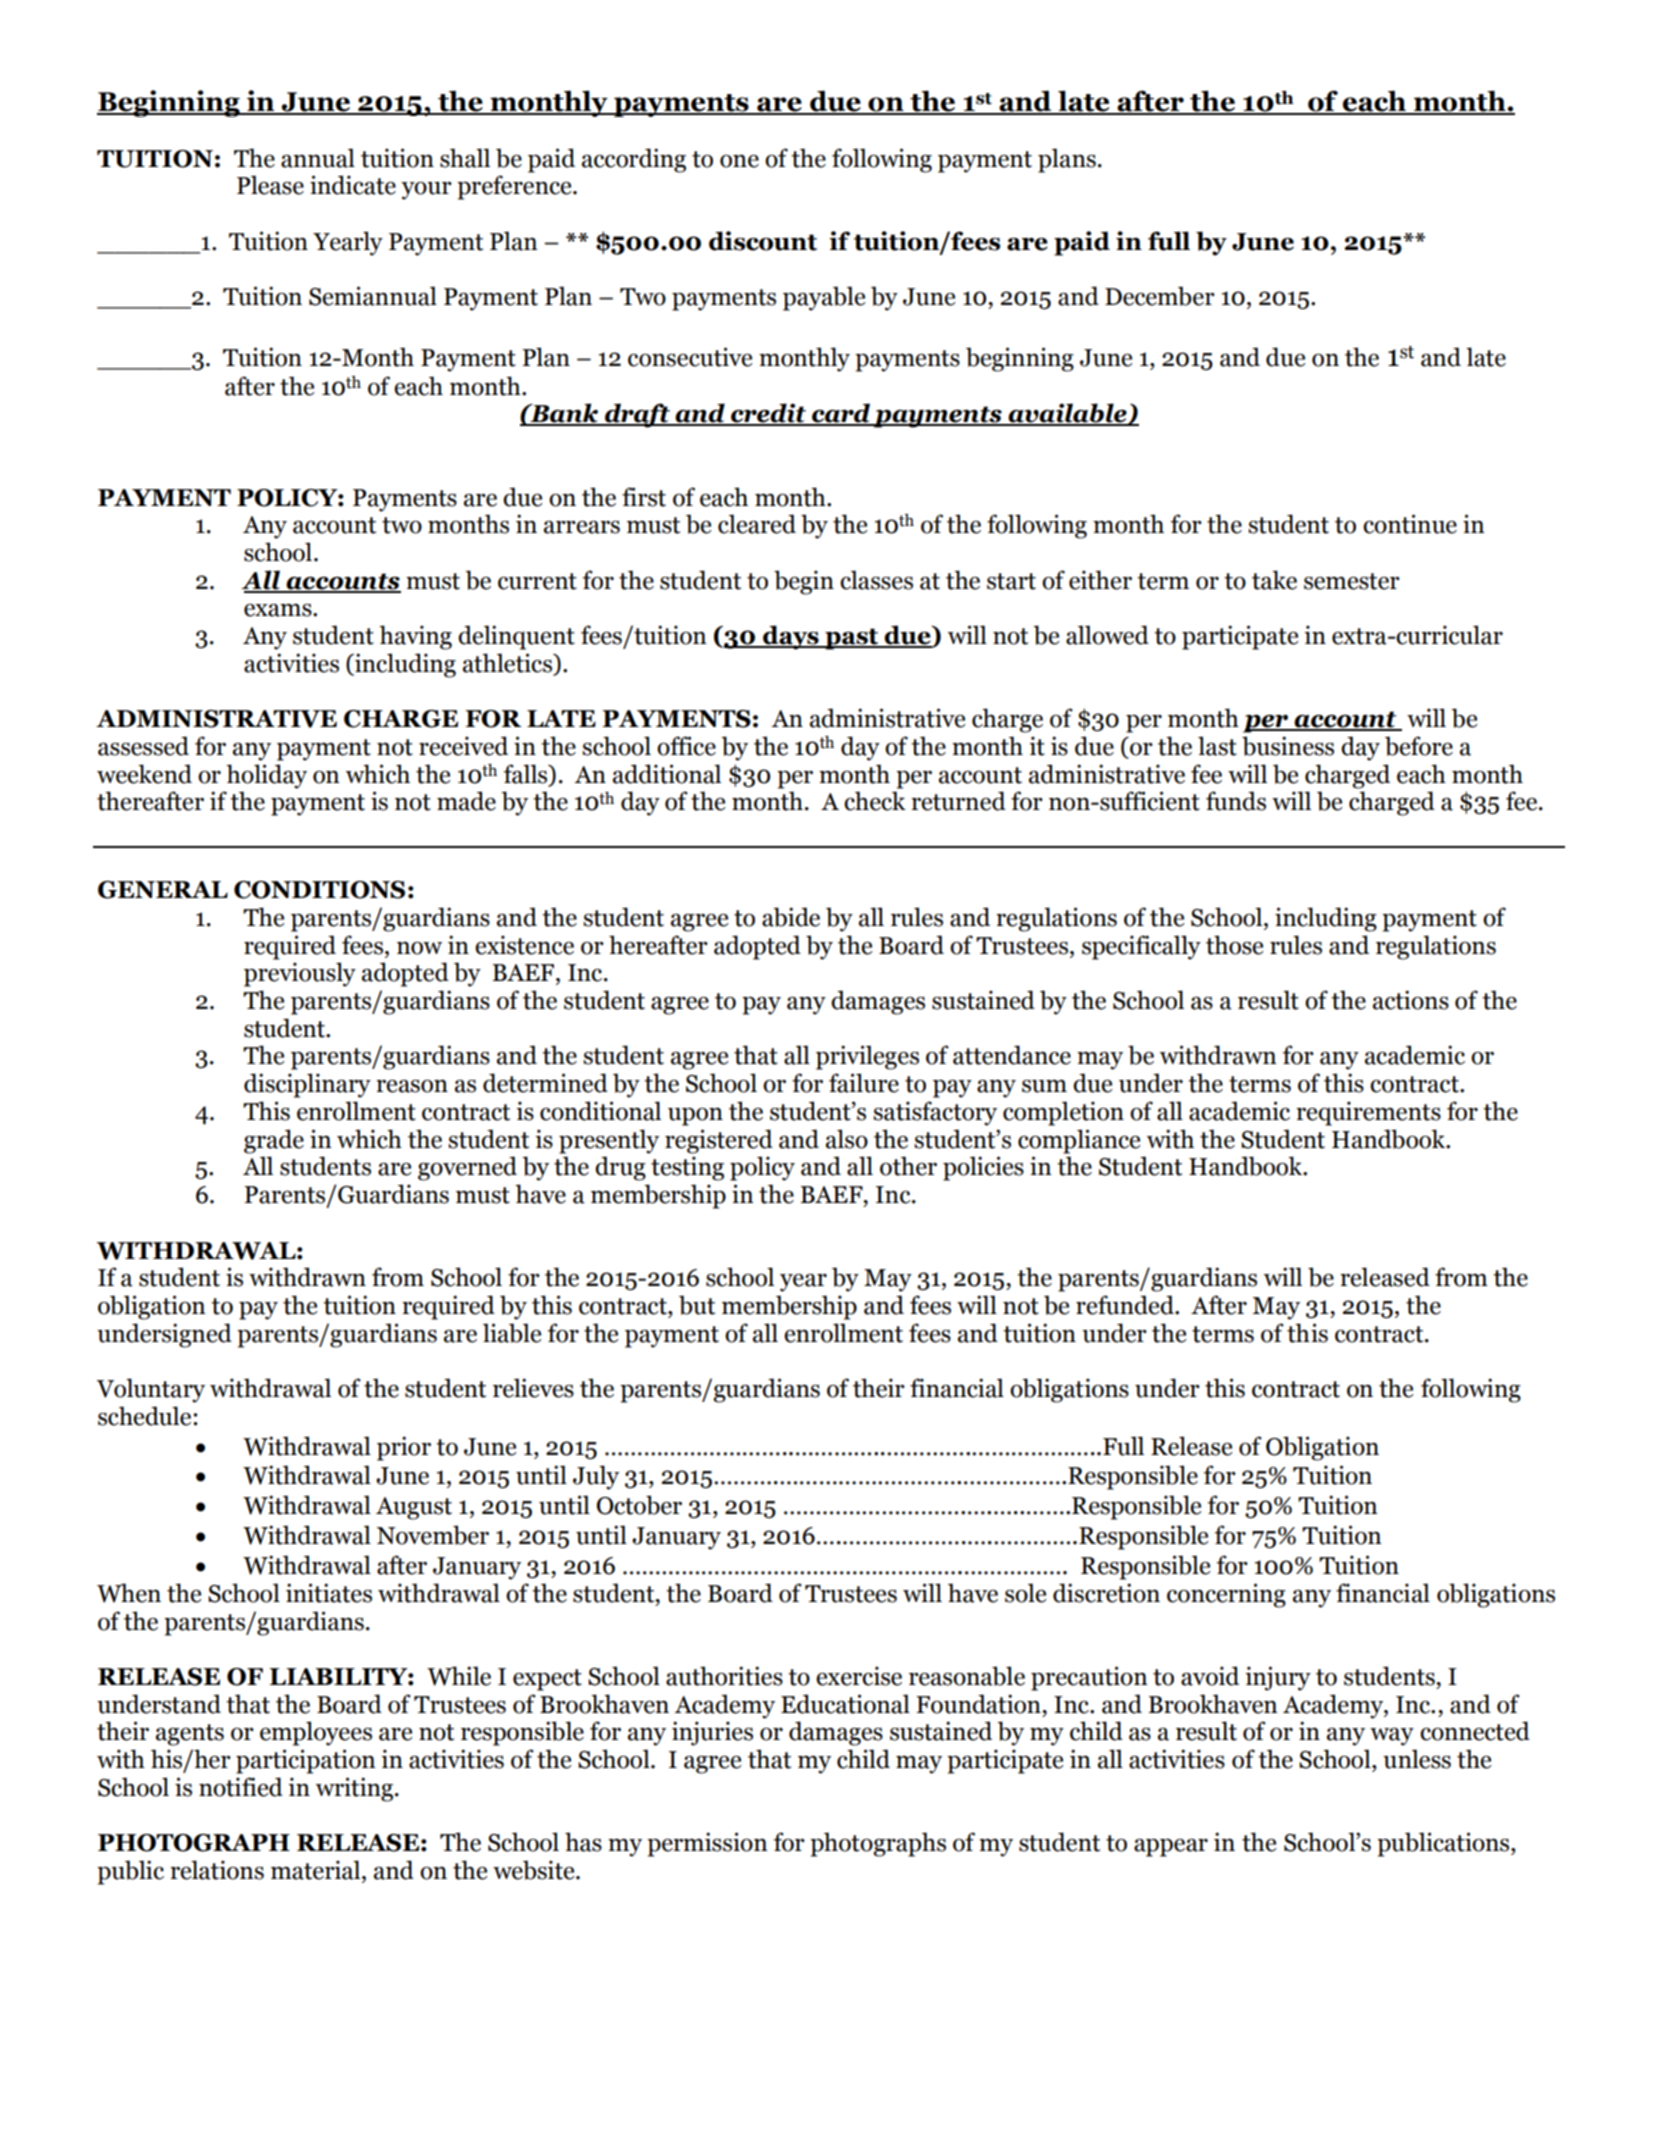 Image resolution: width=1658 pixels, height=2146 pixels. Describe the element at coordinates (707, 1844) in the document. I see `permission` at that location.
